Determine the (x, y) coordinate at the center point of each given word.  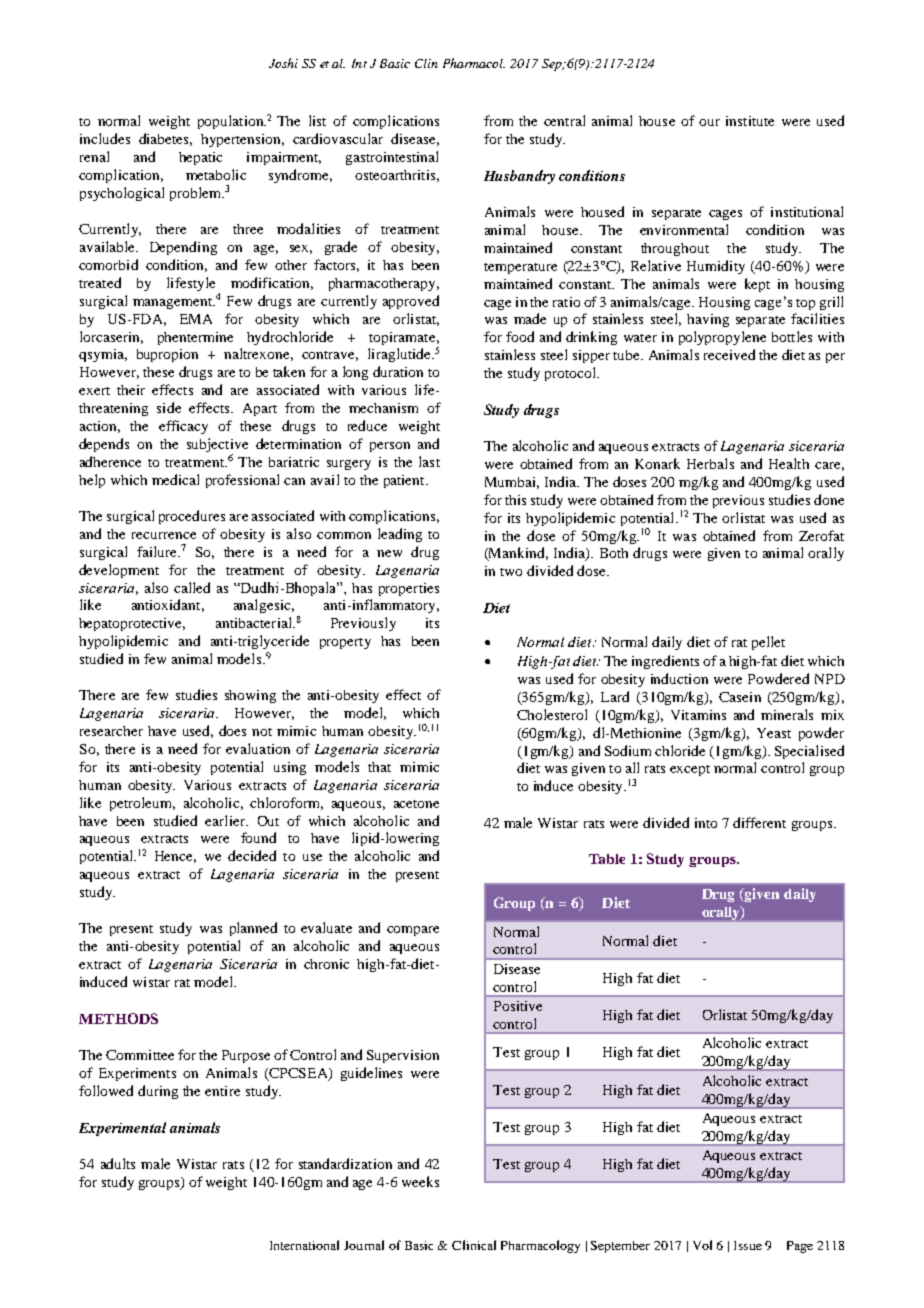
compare (413, 931)
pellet (768, 643)
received (729, 354)
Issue (748, 1245)
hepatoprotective (132, 624)
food (520, 336)
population (232, 122)
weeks (420, 1181)
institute (750, 121)
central (564, 120)
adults (118, 1163)
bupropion (167, 355)
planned (253, 929)
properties (409, 589)
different (759, 822)
